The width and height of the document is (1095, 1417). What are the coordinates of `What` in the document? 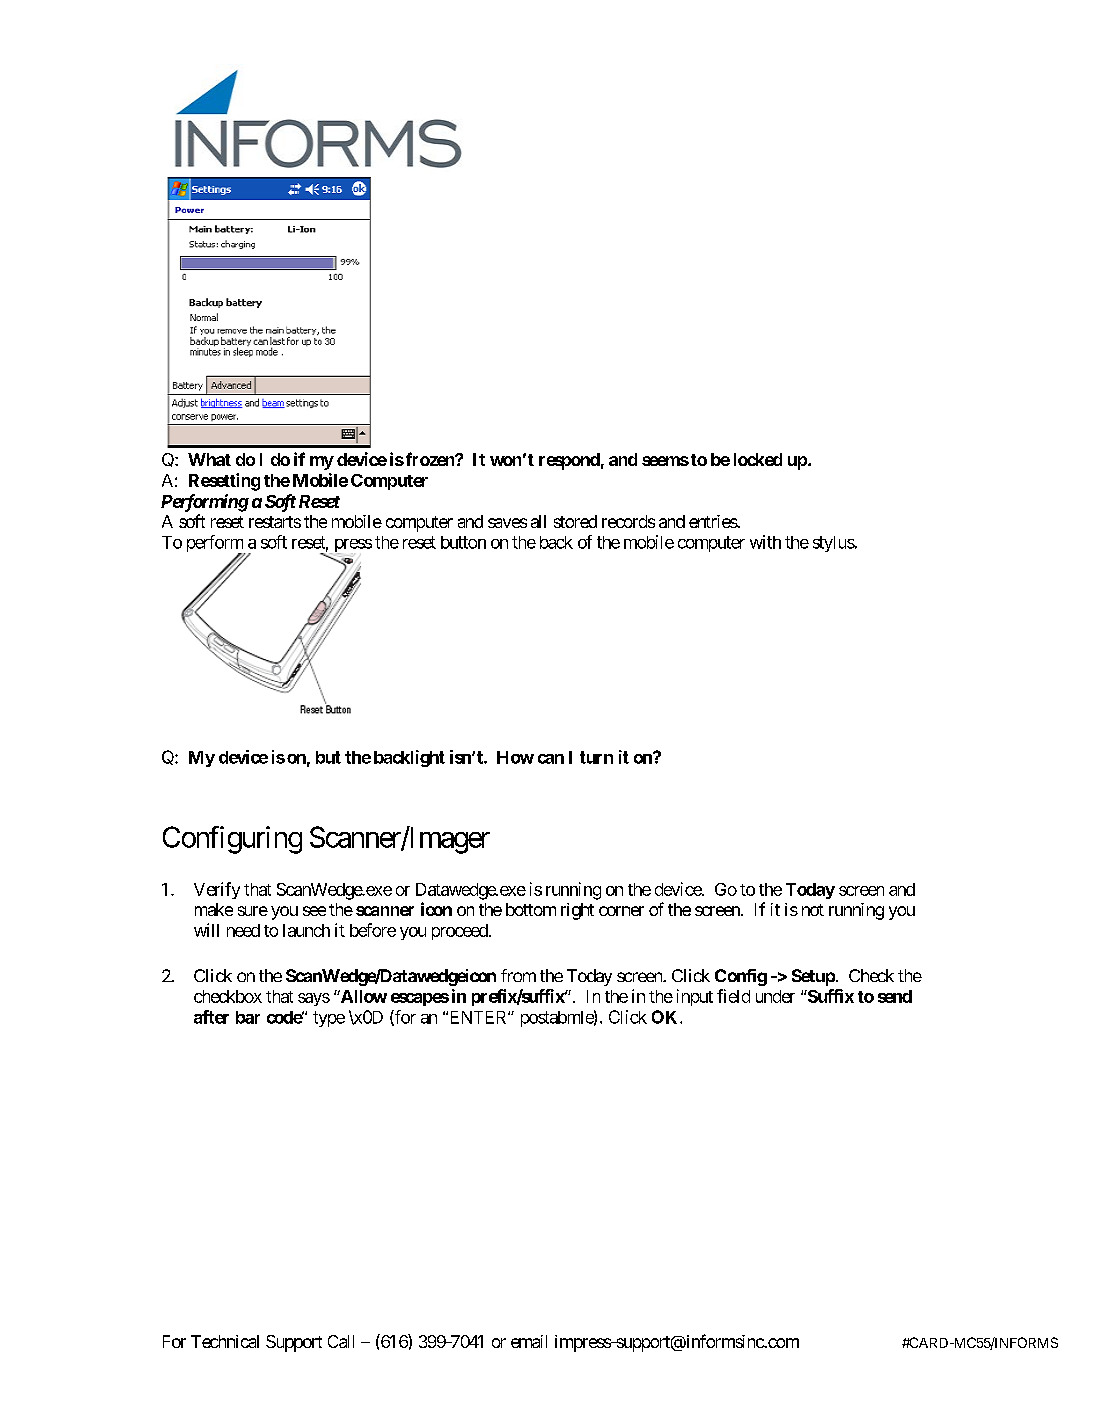 It's located at (209, 459).
